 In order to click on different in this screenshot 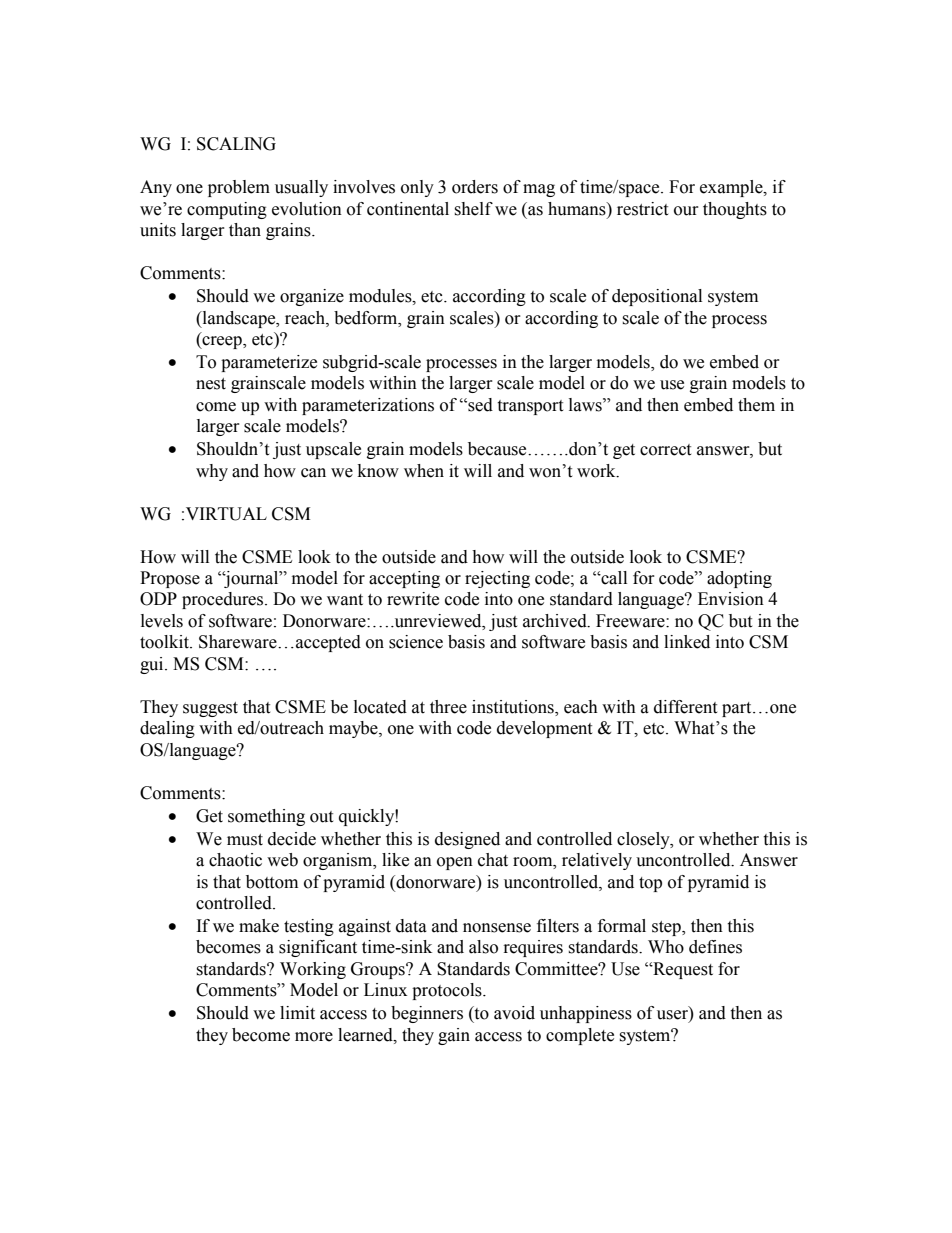, I will do `click(685, 707)`.
